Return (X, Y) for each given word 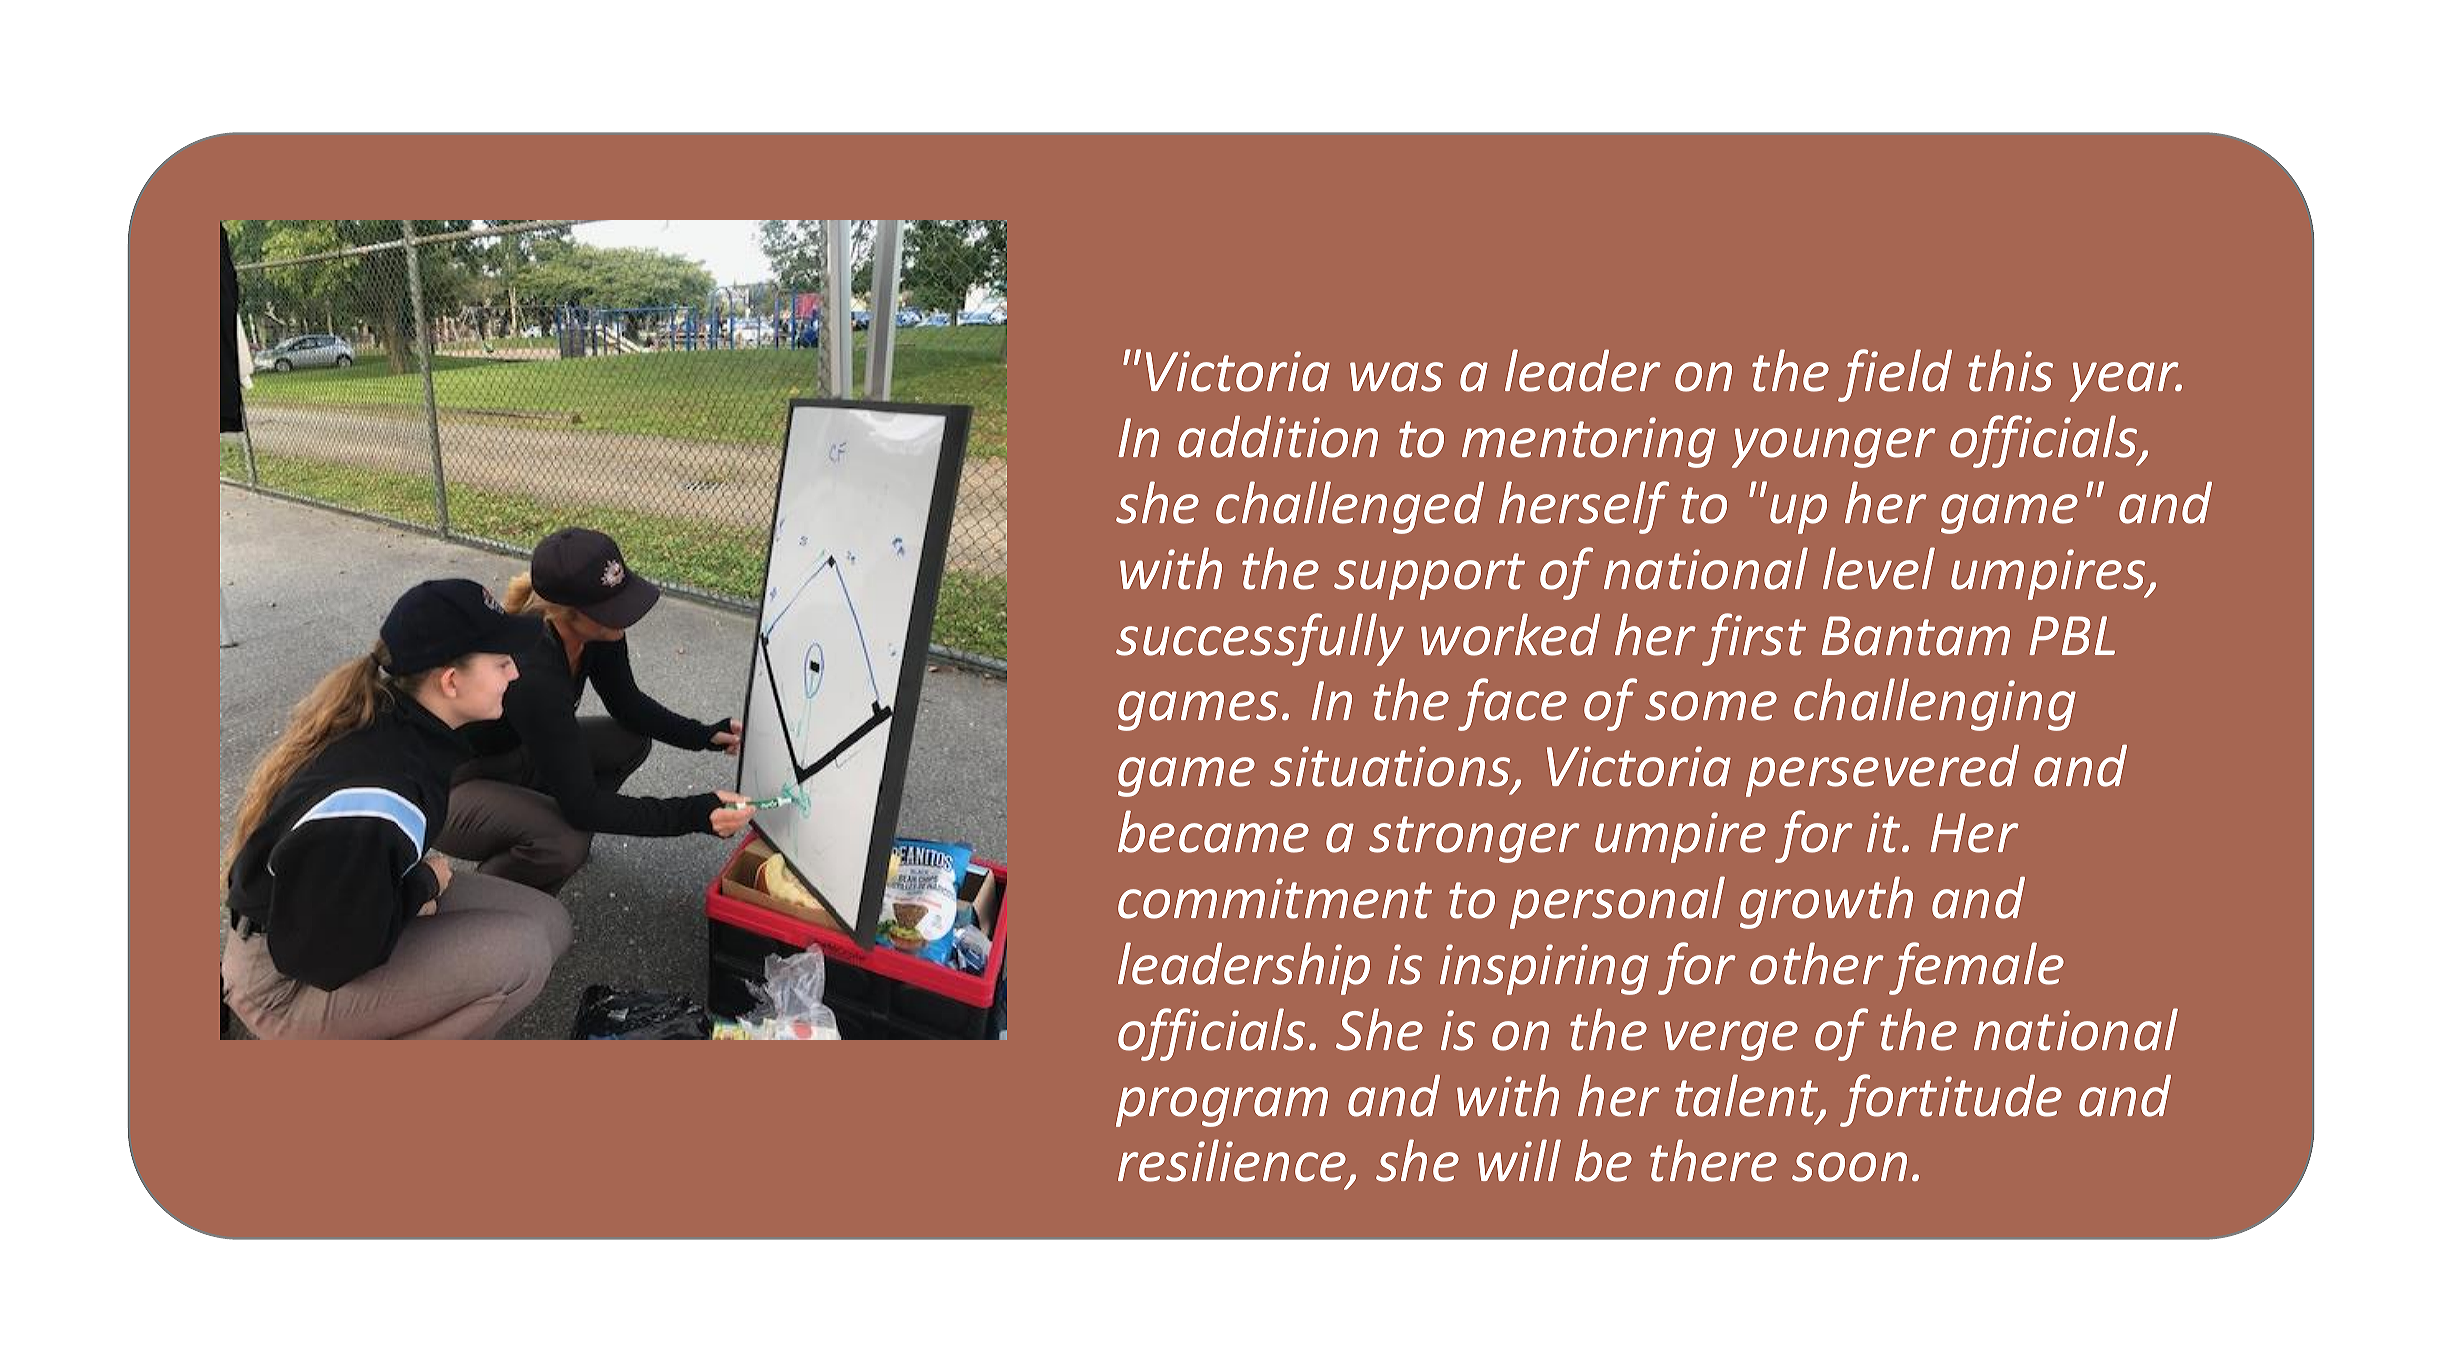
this (2010, 370)
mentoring (1589, 442)
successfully (1260, 639)
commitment (1275, 898)
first (1754, 639)
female (1976, 968)
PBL (2072, 635)
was (1396, 377)
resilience (1233, 1162)
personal (1617, 902)
